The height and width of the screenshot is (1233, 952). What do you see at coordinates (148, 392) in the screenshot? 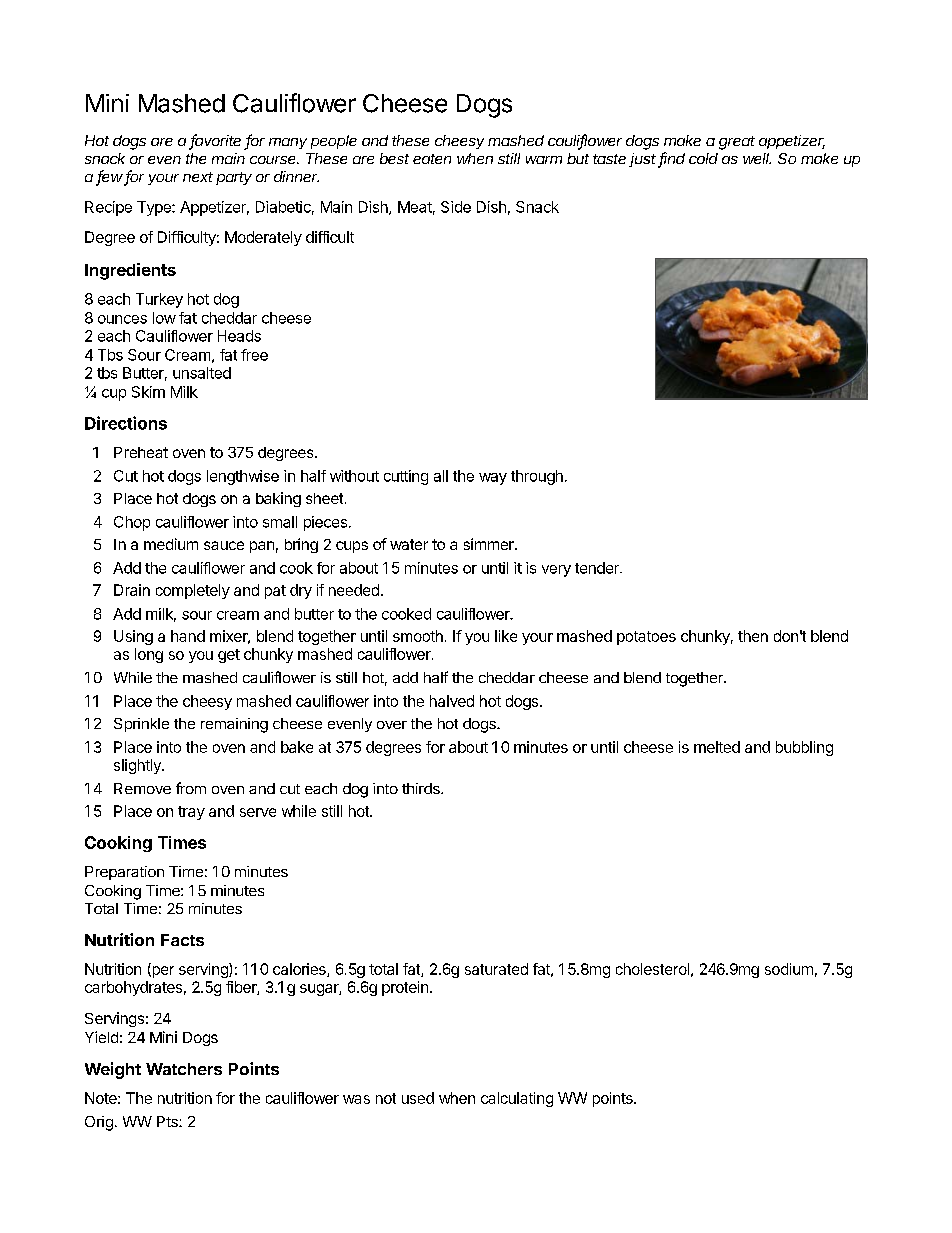
I see `Skim` at bounding box center [148, 392].
